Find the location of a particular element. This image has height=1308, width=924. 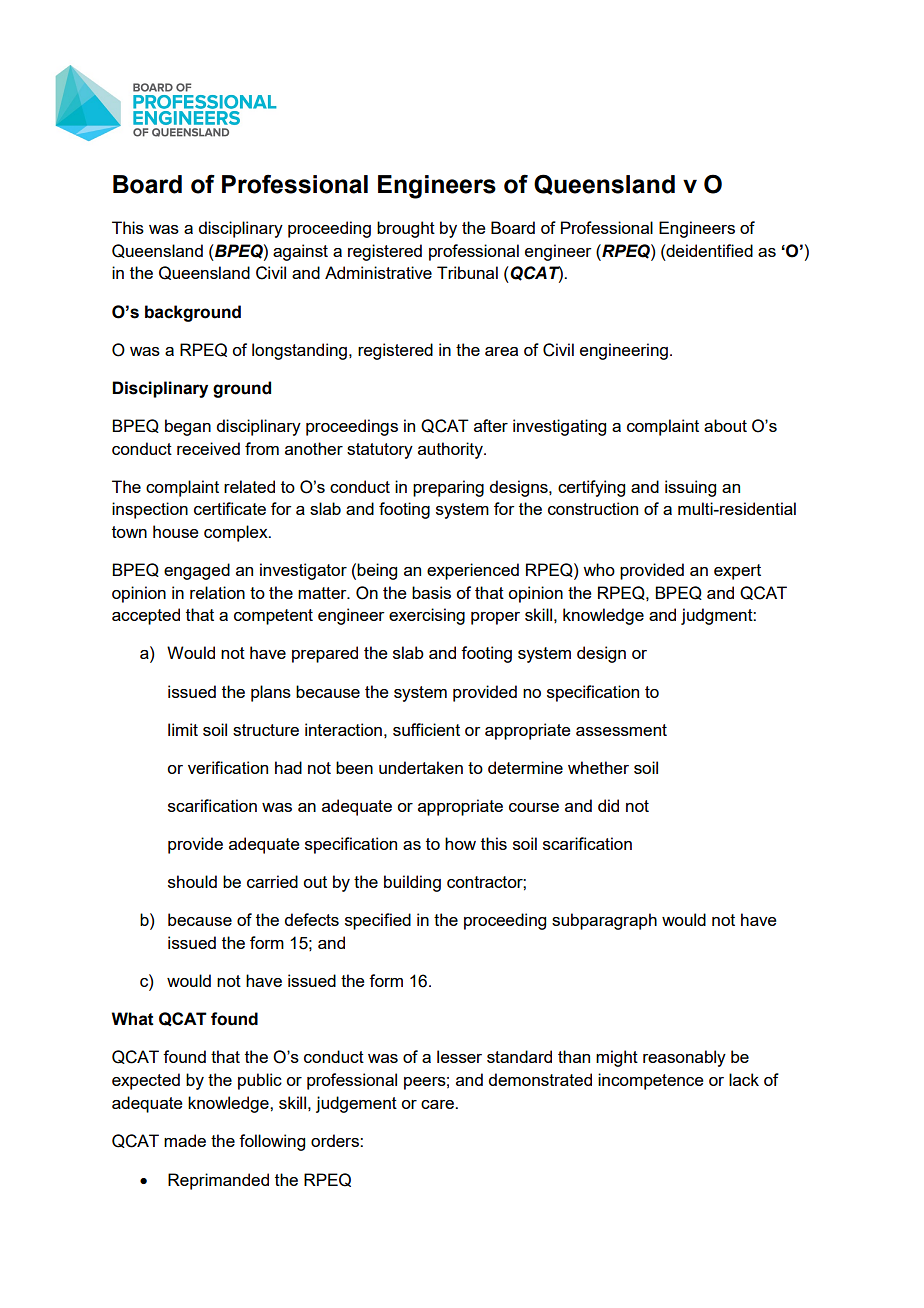

assessment is located at coordinates (621, 730).
